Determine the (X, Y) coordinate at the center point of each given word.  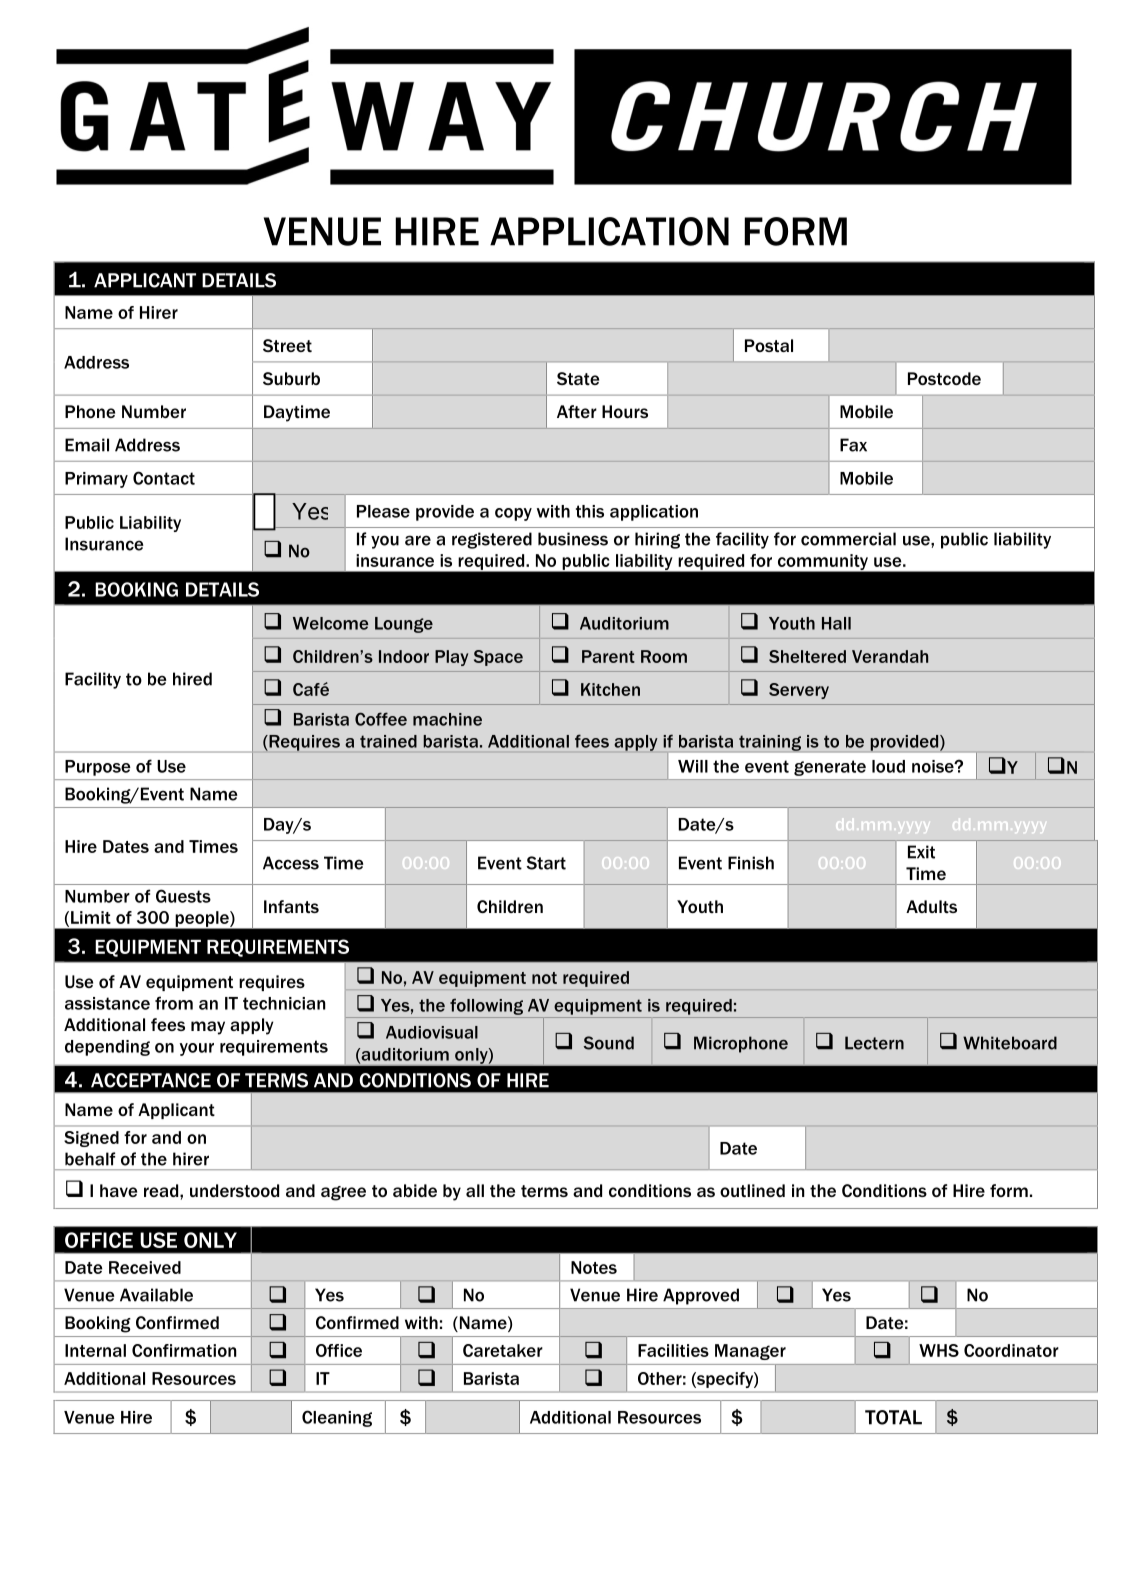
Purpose (98, 768)
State (578, 378)
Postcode (944, 378)
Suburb (291, 378)
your (197, 1049)
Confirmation (184, 1350)
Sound (609, 1043)
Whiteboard (1010, 1043)
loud (888, 766)
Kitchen (610, 689)
